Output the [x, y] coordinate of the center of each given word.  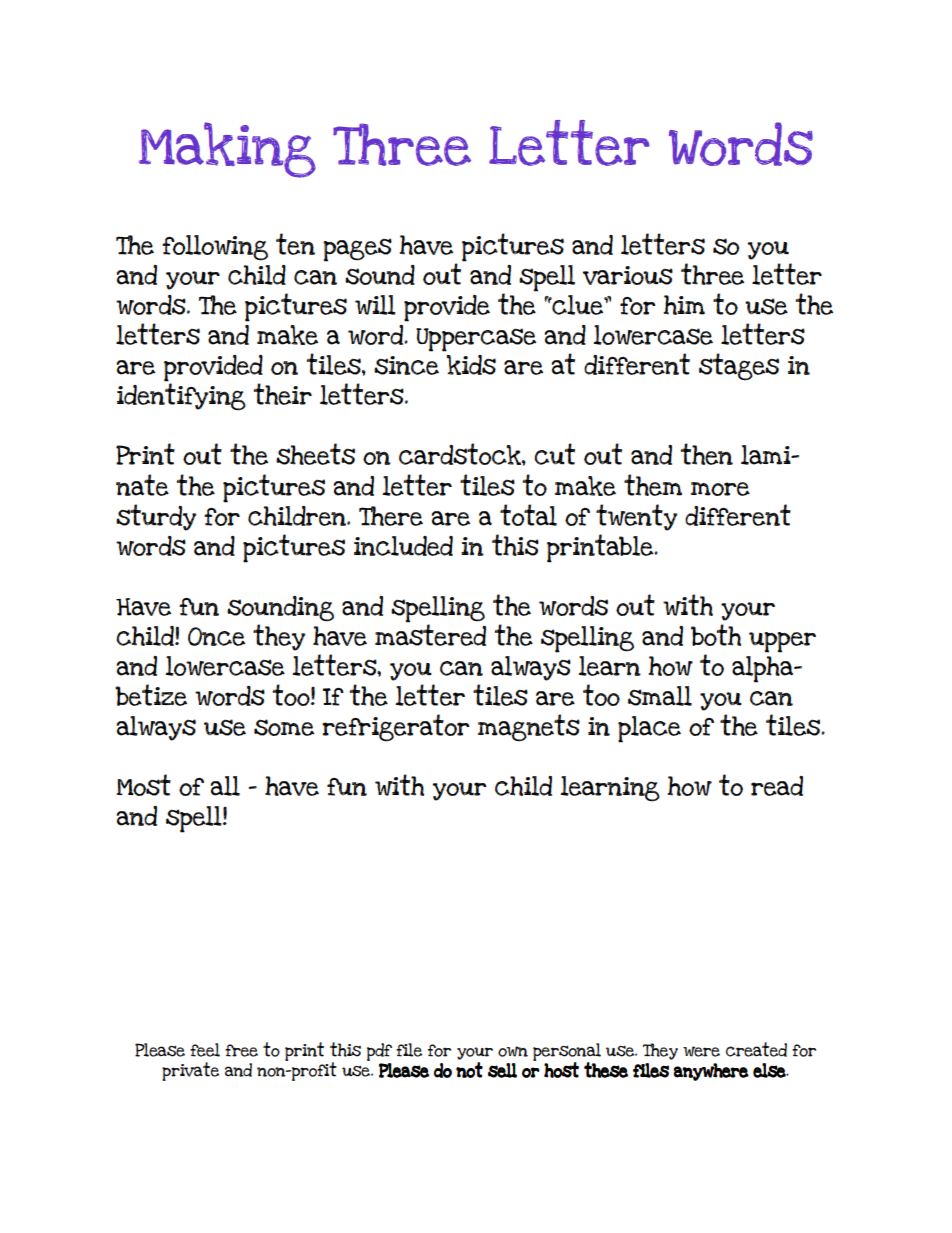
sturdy [156, 517]
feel [205, 1050]
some [284, 727]
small [660, 696]
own [513, 1051]
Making [227, 150]
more [720, 489]
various [628, 275]
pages [357, 250]
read [777, 786]
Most [144, 785]
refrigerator [396, 728]
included [403, 546]
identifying [181, 396]
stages [739, 367]
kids [471, 365]
